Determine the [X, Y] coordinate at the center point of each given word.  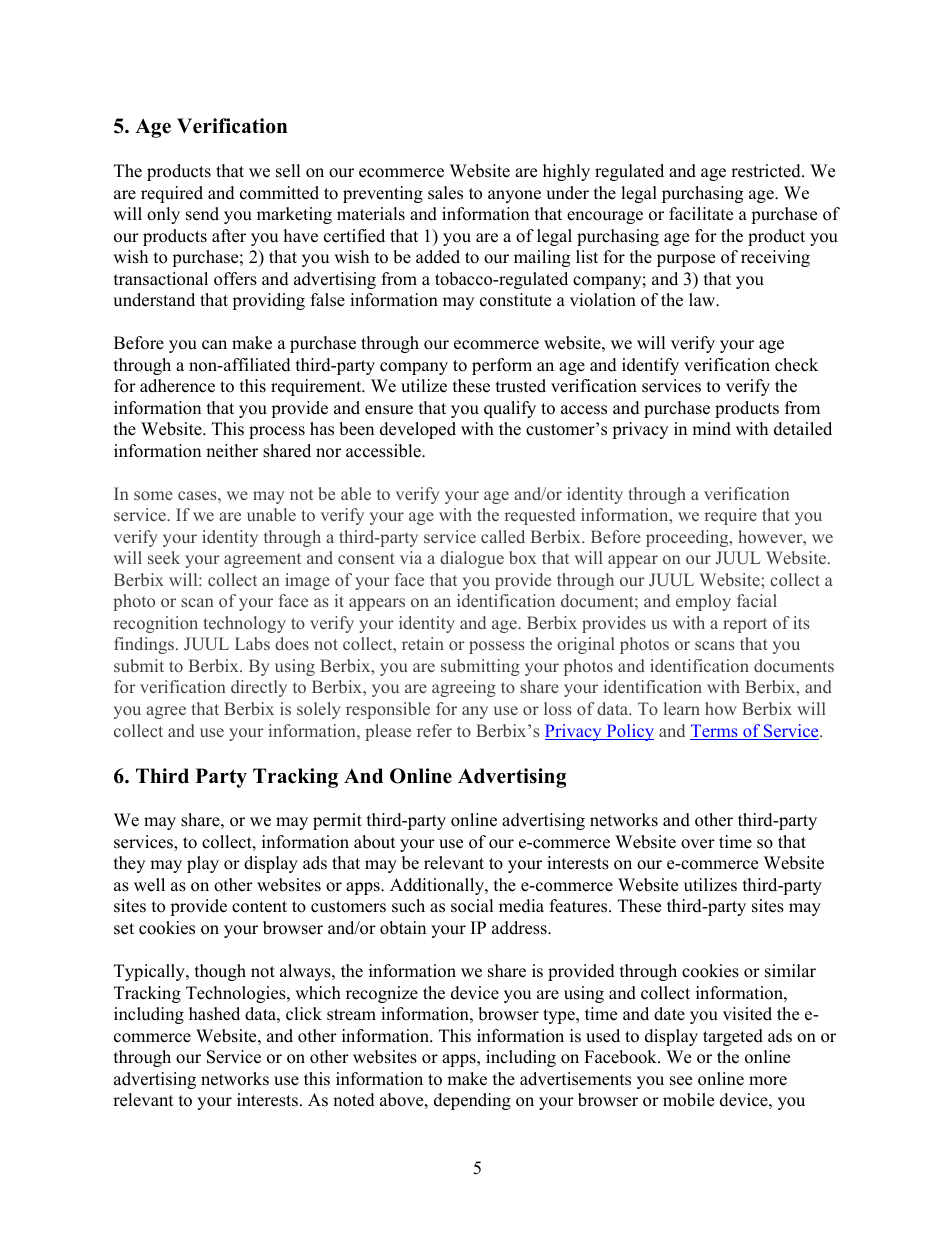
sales [445, 193]
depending [472, 1101]
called [503, 536]
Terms [715, 732]
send [202, 214]
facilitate [701, 214]
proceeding [688, 538]
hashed [214, 1014]
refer [434, 730]
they [129, 864]
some [153, 495]
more [768, 1081]
